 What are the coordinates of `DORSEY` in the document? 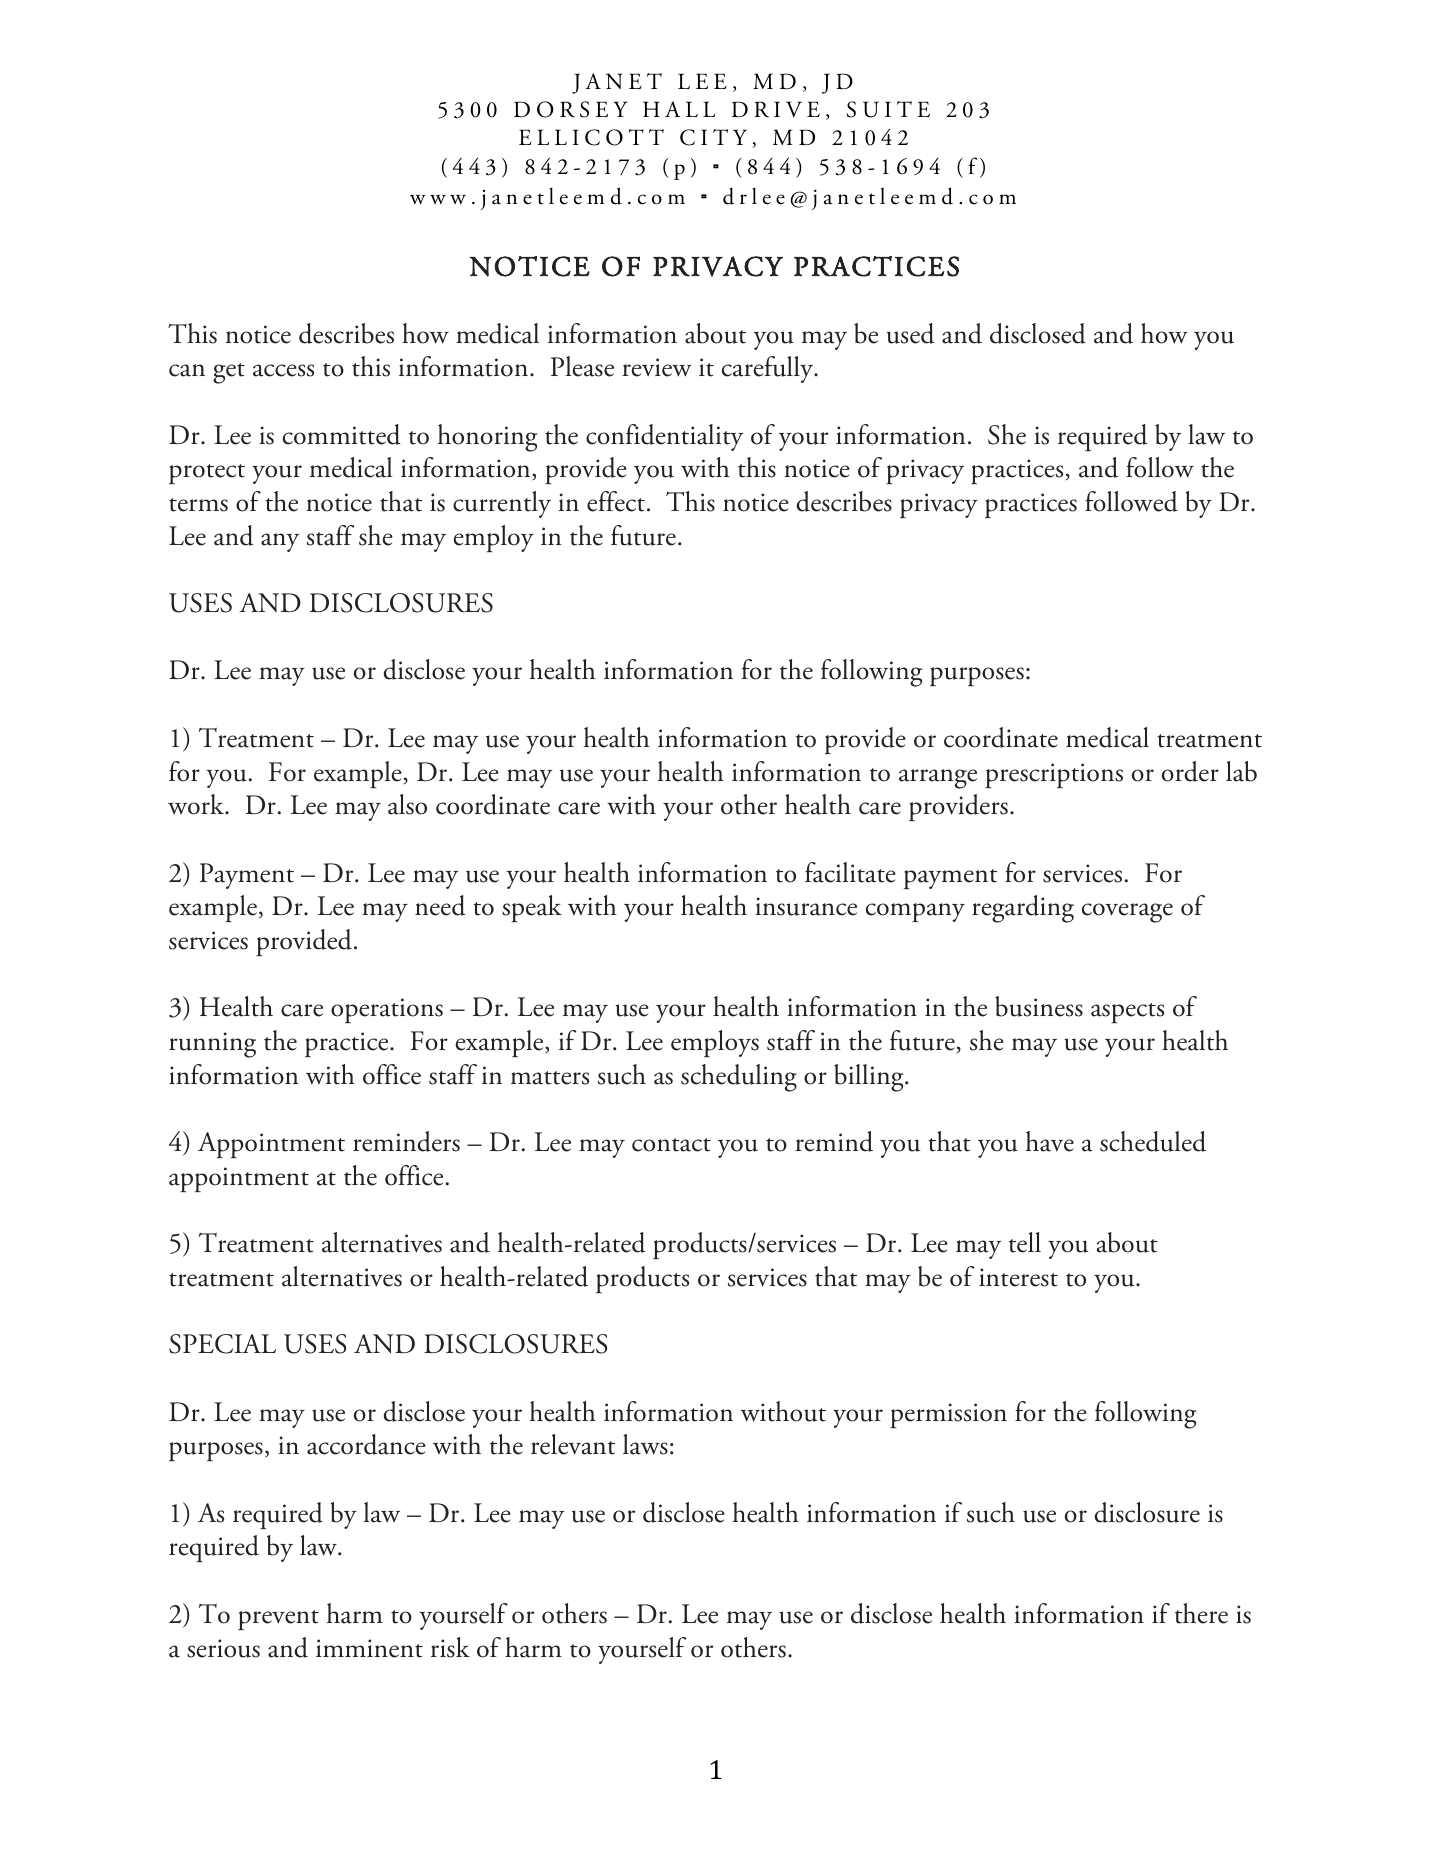 It's located at (570, 109).
